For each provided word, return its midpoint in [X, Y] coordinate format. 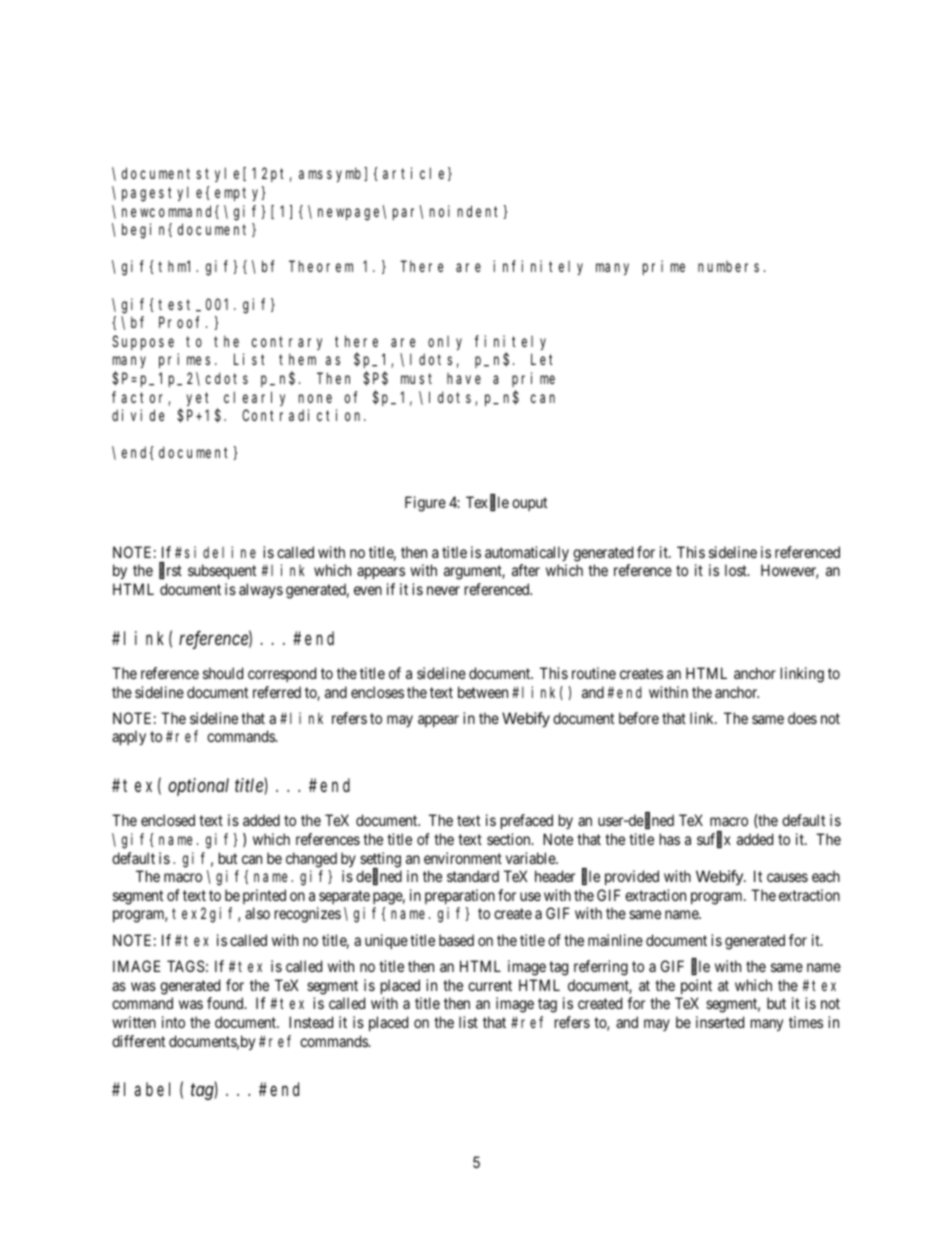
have [464, 378]
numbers [728, 266]
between [483, 692]
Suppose [143, 343]
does [802, 718]
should [223, 673]
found [226, 1003]
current [490, 985]
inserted [720, 1022]
